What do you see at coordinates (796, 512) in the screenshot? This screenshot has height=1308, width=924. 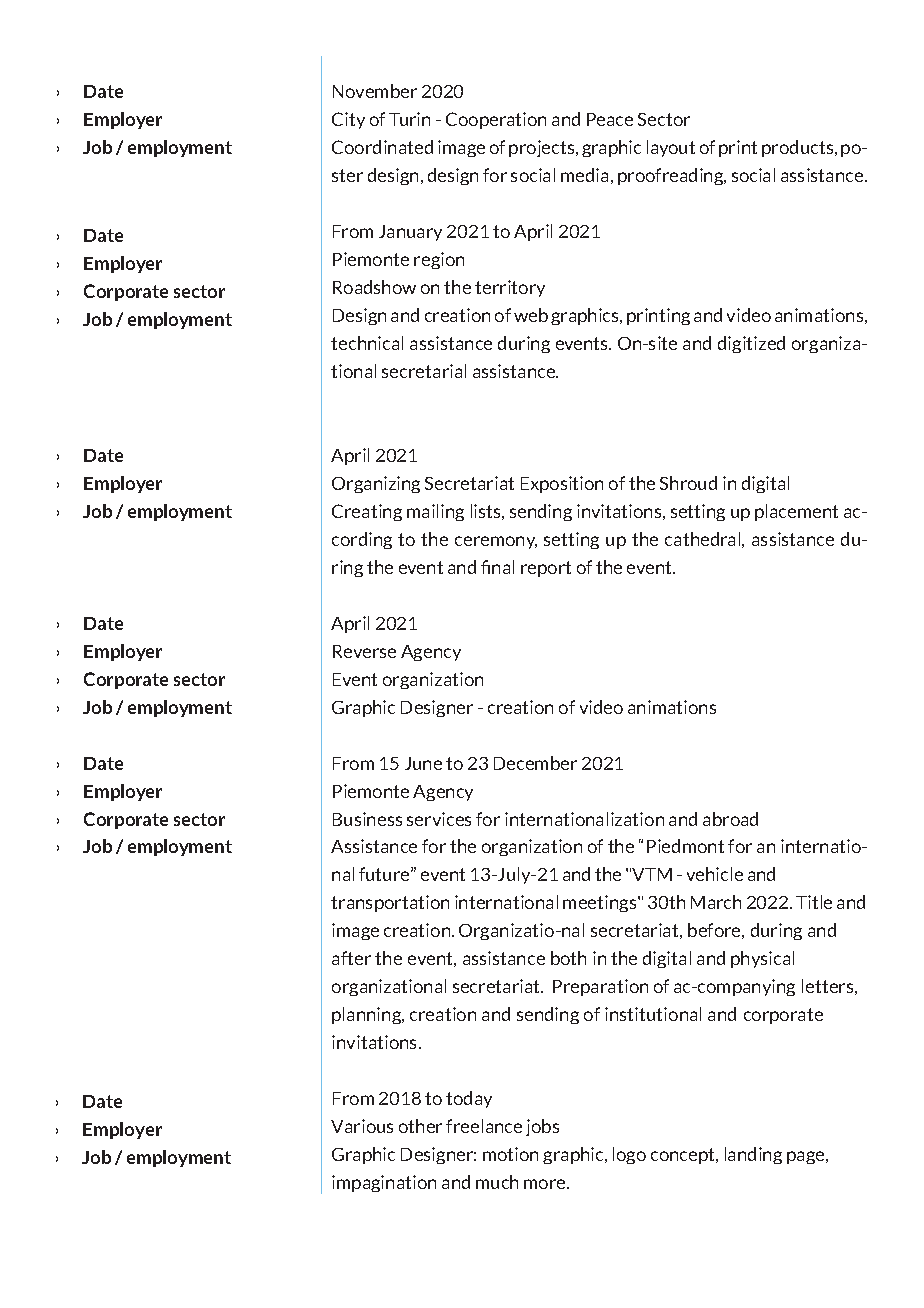 I see `placement` at bounding box center [796, 512].
